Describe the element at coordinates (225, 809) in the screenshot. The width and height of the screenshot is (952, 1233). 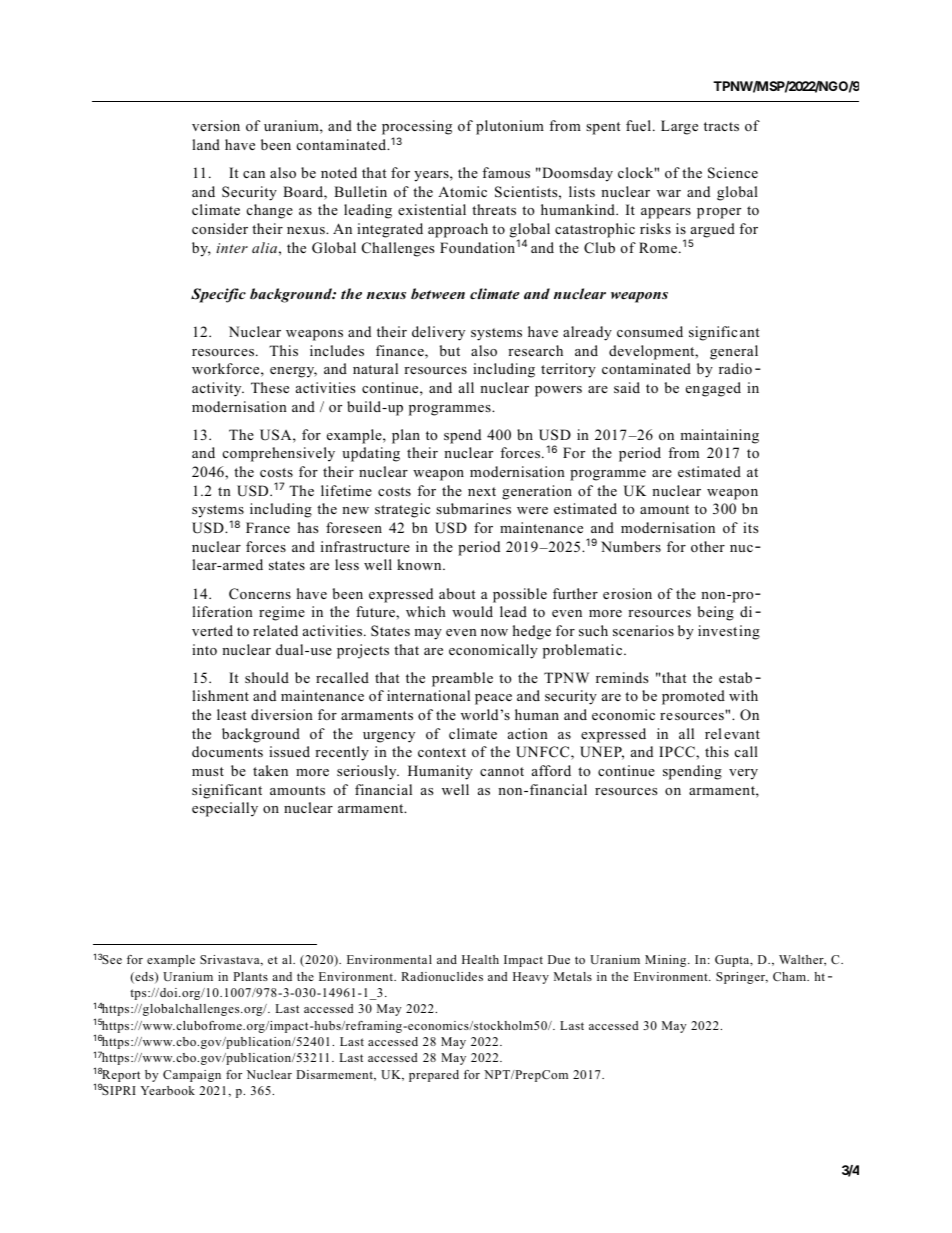
I see `especially` at that location.
